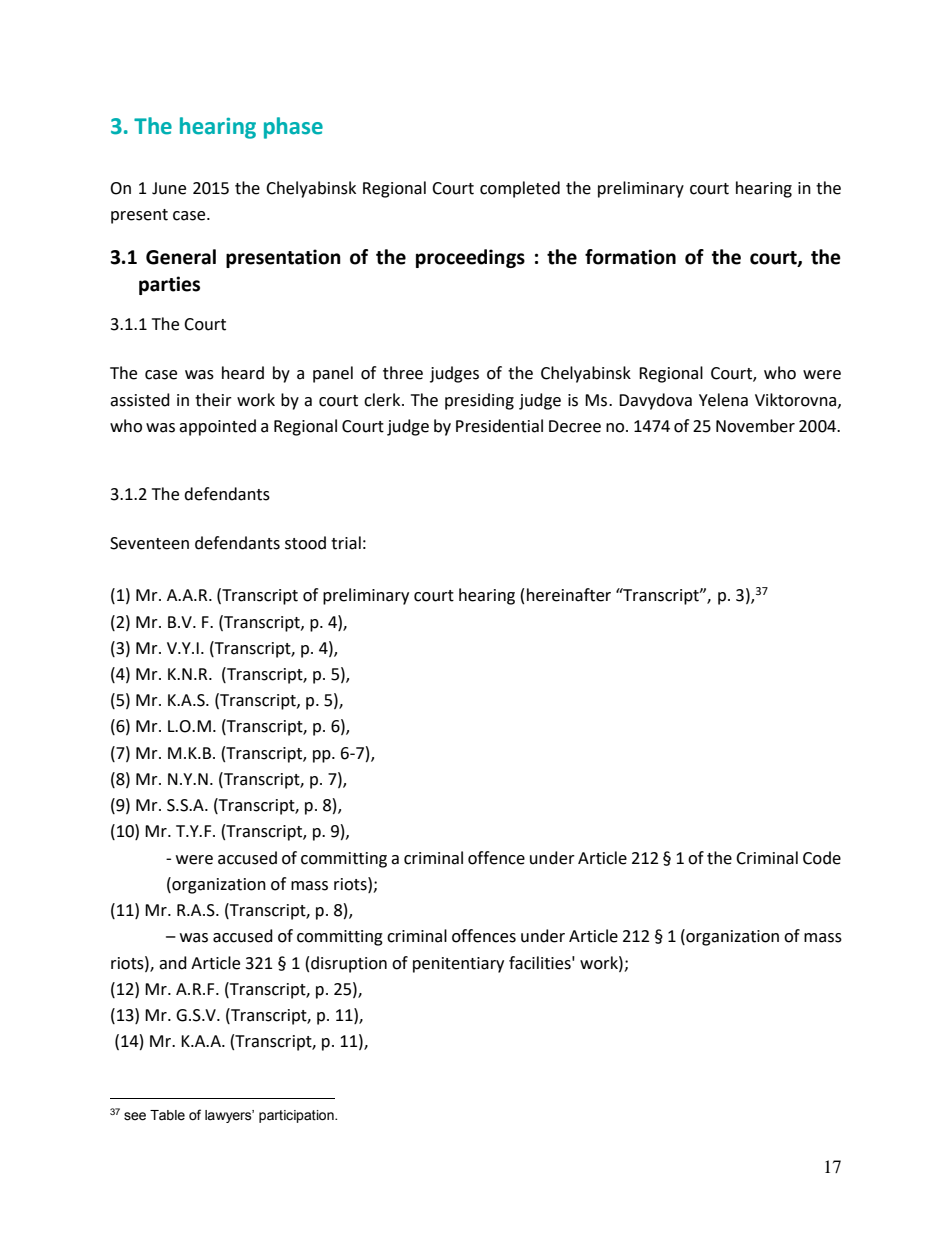 The width and height of the screenshot is (952, 1233). Describe the element at coordinates (149, 543) in the screenshot. I see `Seventeen` at that location.
